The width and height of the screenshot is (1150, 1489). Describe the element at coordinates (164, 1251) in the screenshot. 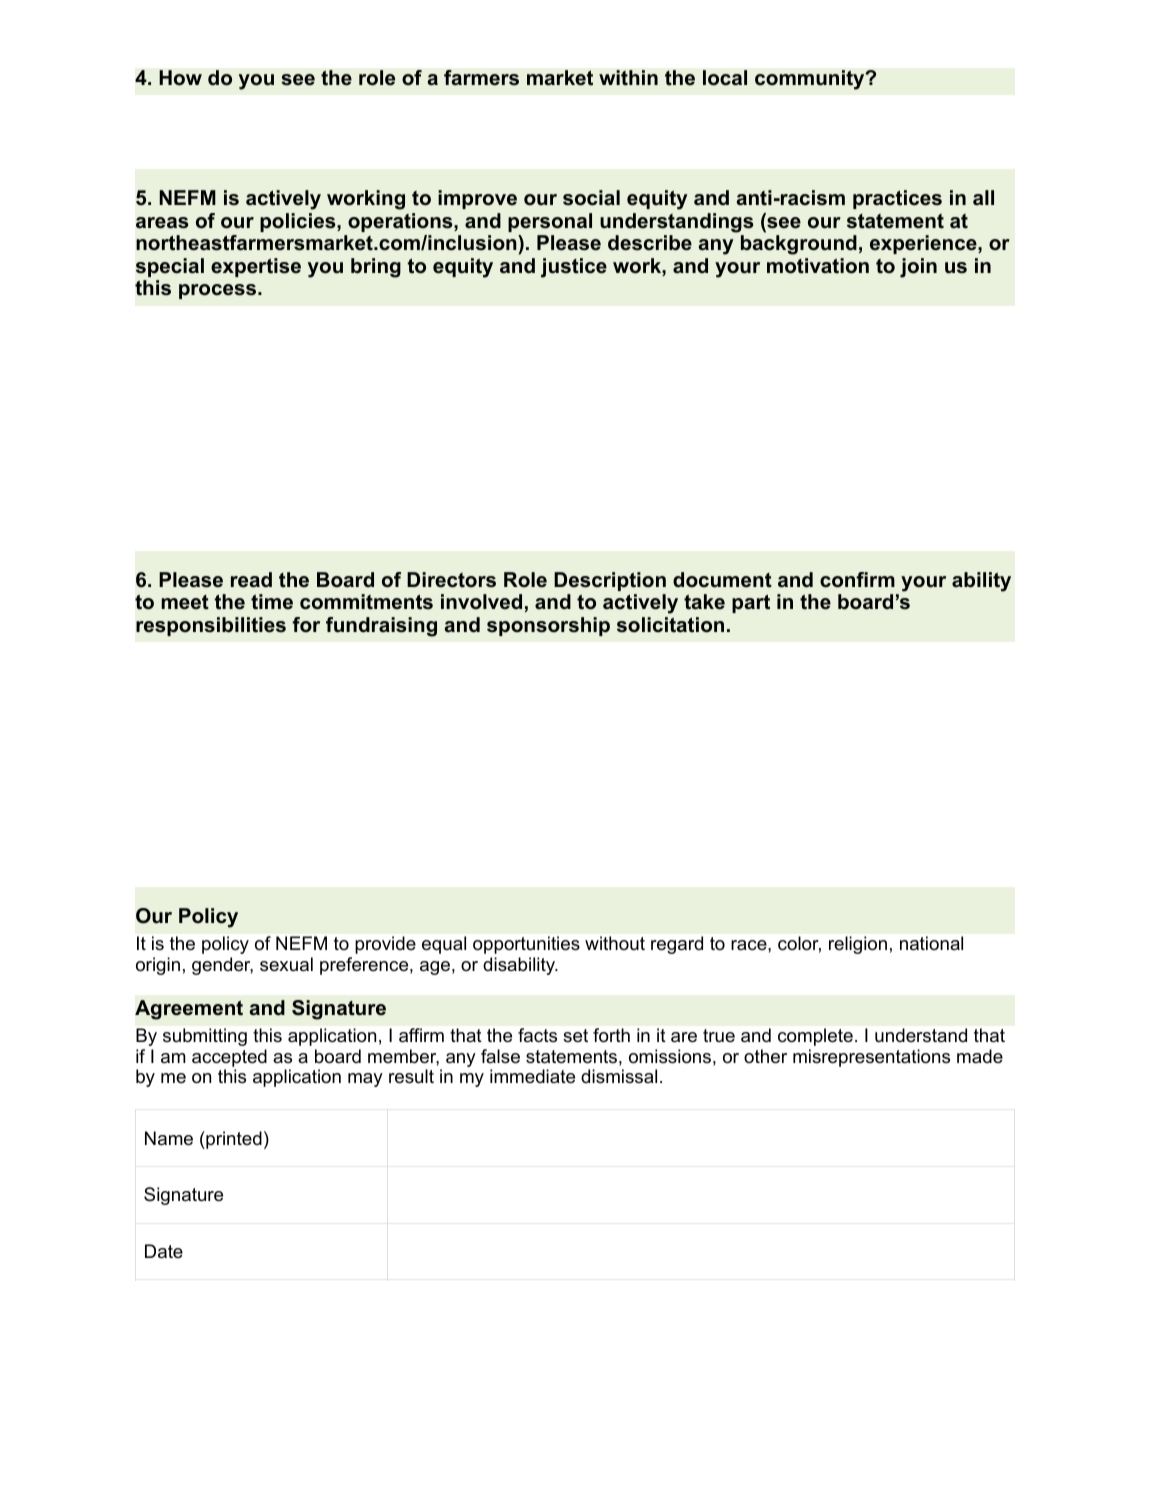

I see `Date` at that location.
